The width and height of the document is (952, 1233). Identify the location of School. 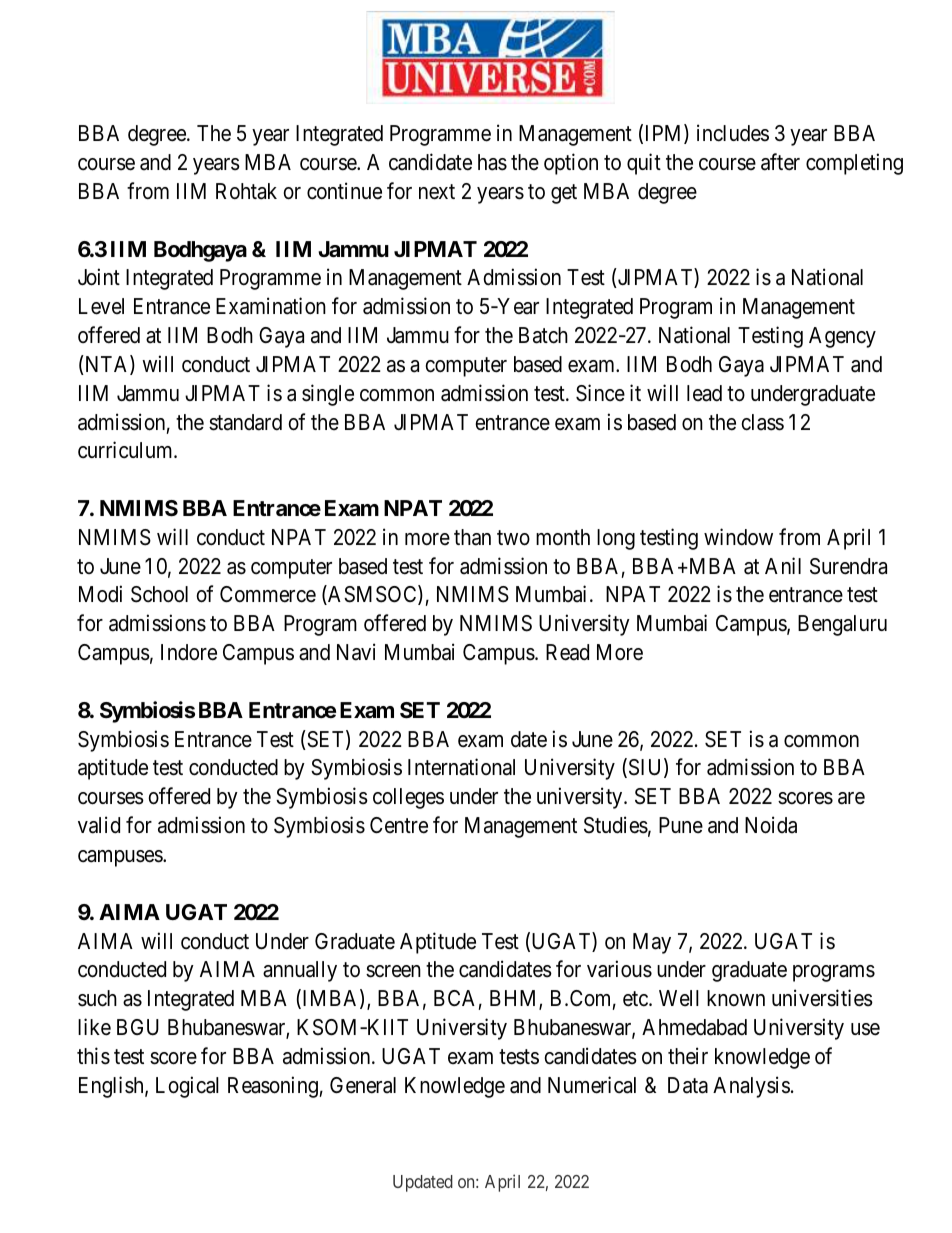
(159, 594).
